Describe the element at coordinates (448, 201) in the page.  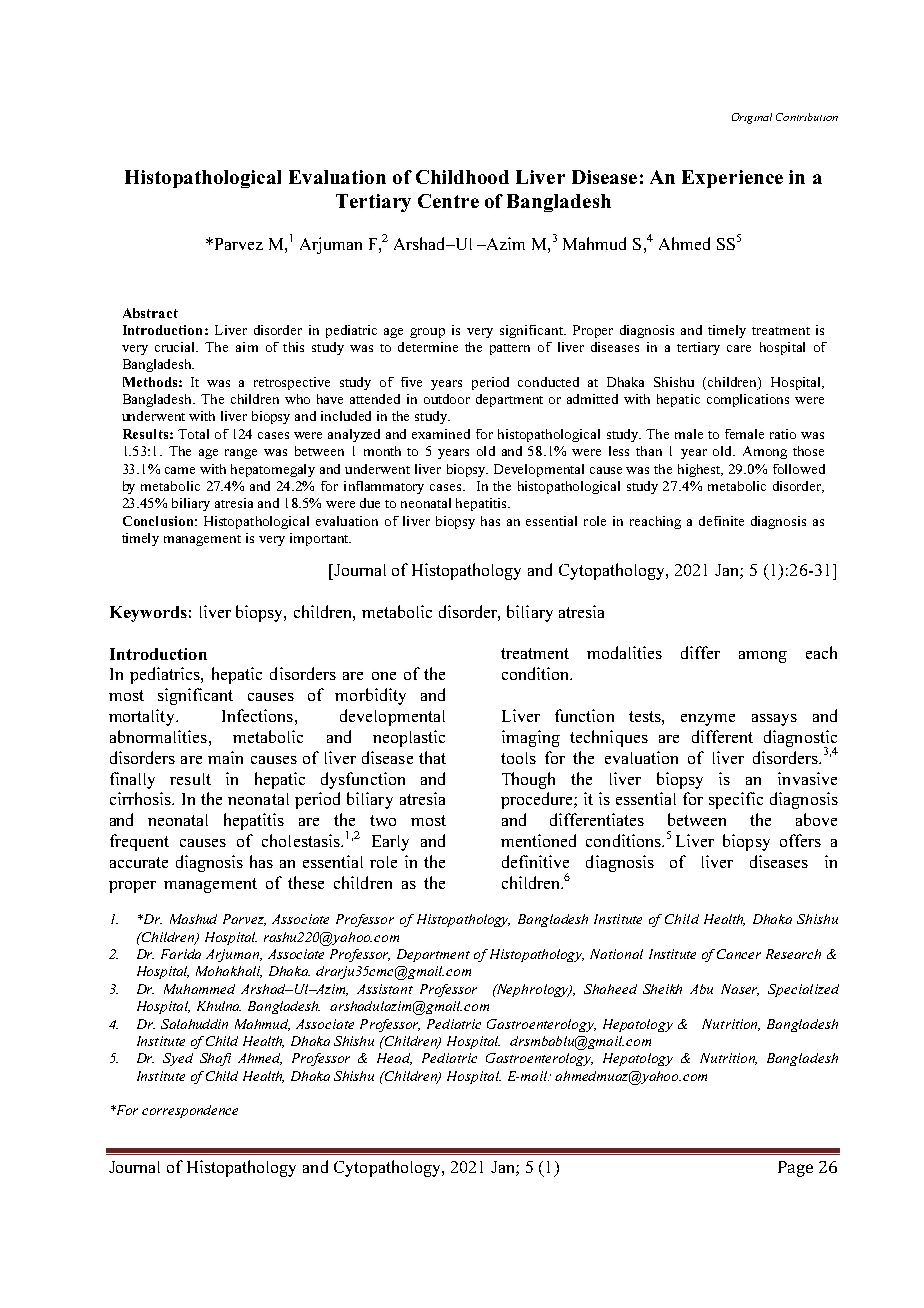
I see `Centre` at that location.
